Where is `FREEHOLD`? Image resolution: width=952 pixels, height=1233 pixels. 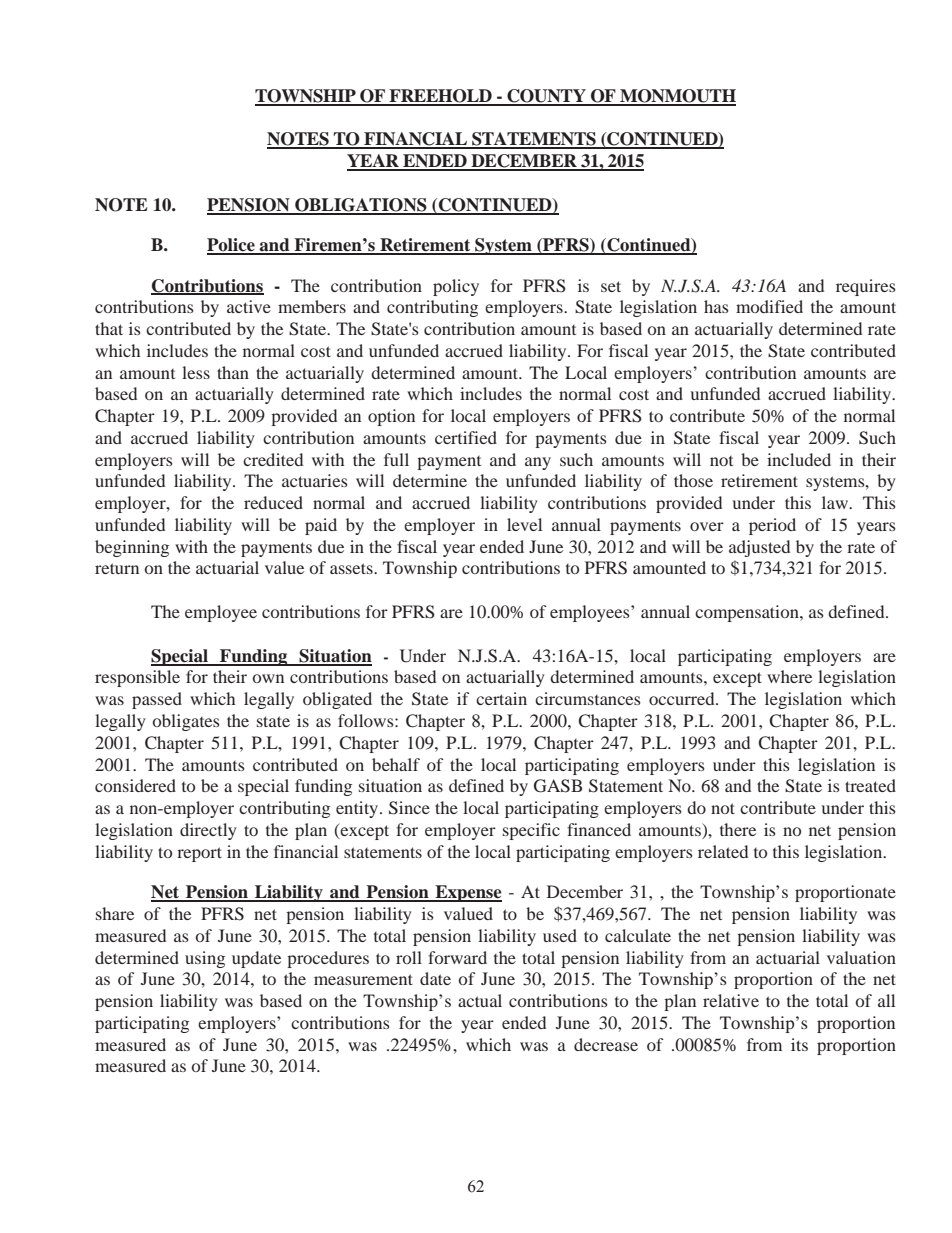 FREEHOLD is located at coordinates (440, 97).
